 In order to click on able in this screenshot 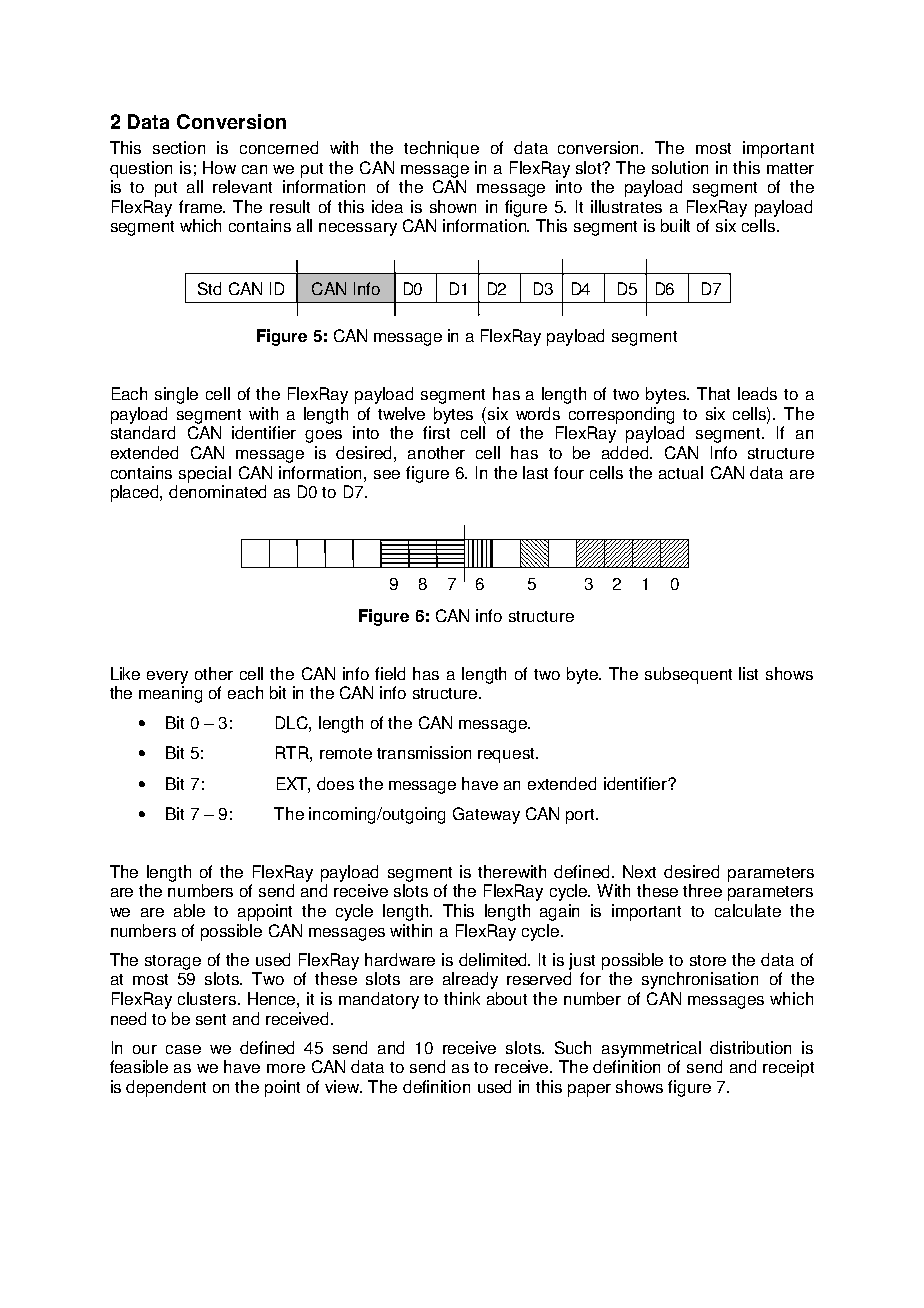, I will do `click(189, 910)`.
